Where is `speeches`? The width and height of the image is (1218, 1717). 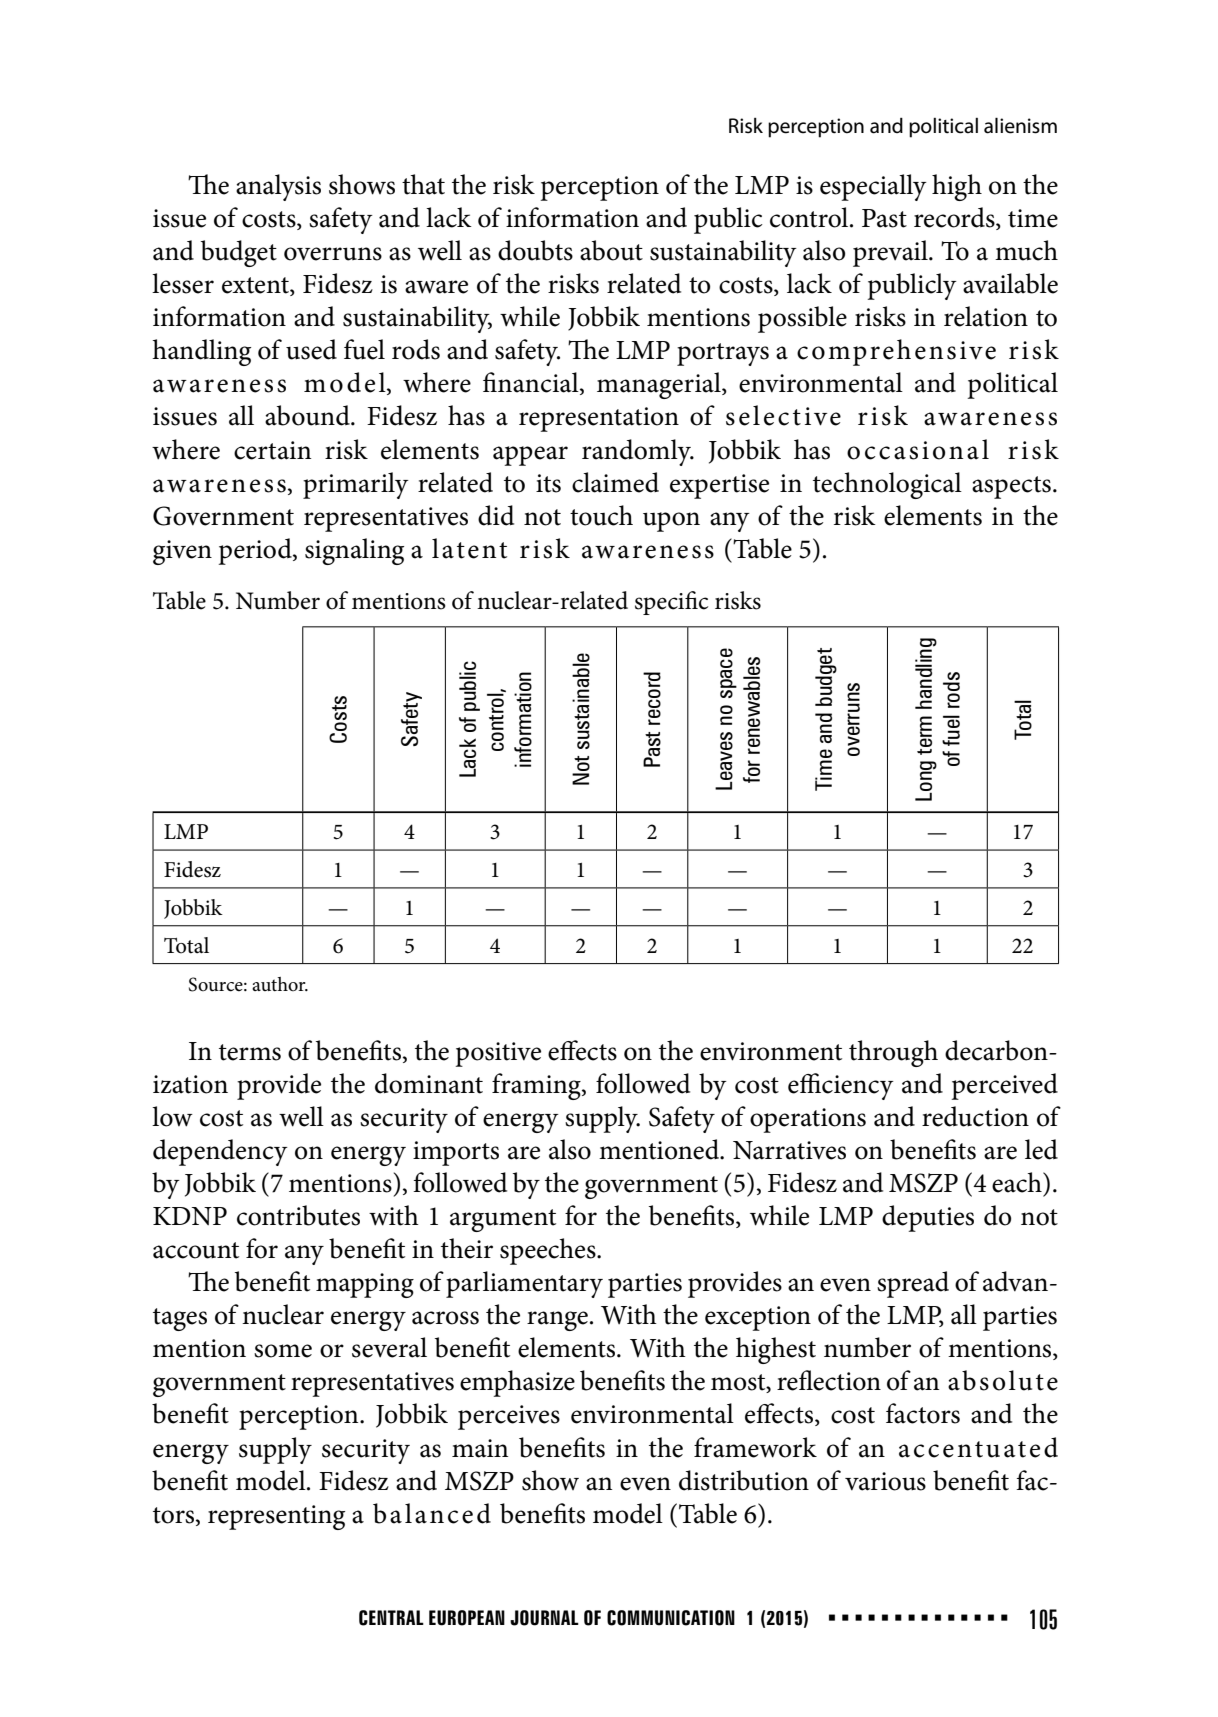 speeches is located at coordinates (549, 1251).
